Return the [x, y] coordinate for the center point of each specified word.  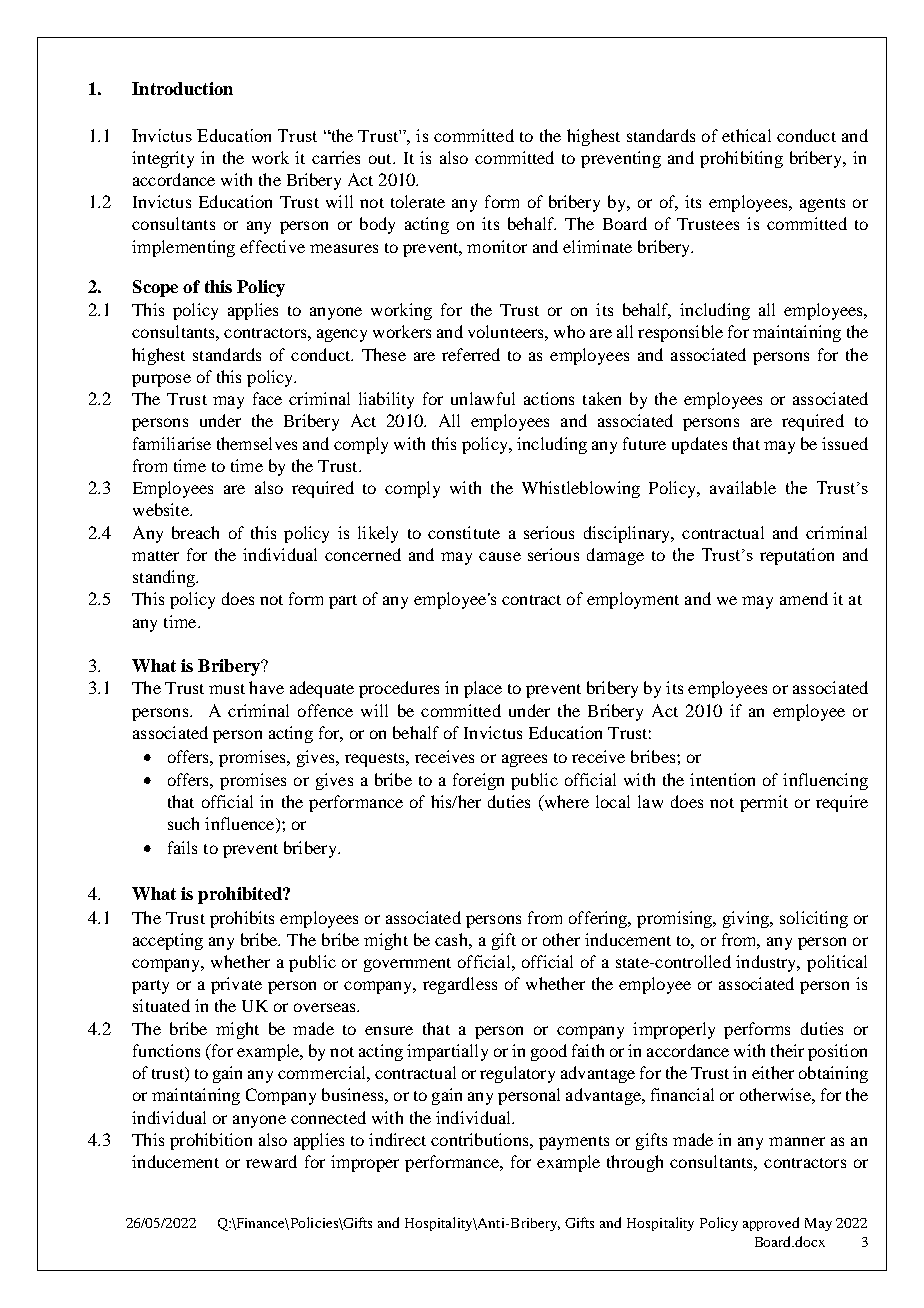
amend [804, 598]
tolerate [418, 201]
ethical [746, 135]
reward [271, 1161]
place [483, 689]
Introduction [182, 88]
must [227, 689]
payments [574, 1143]
